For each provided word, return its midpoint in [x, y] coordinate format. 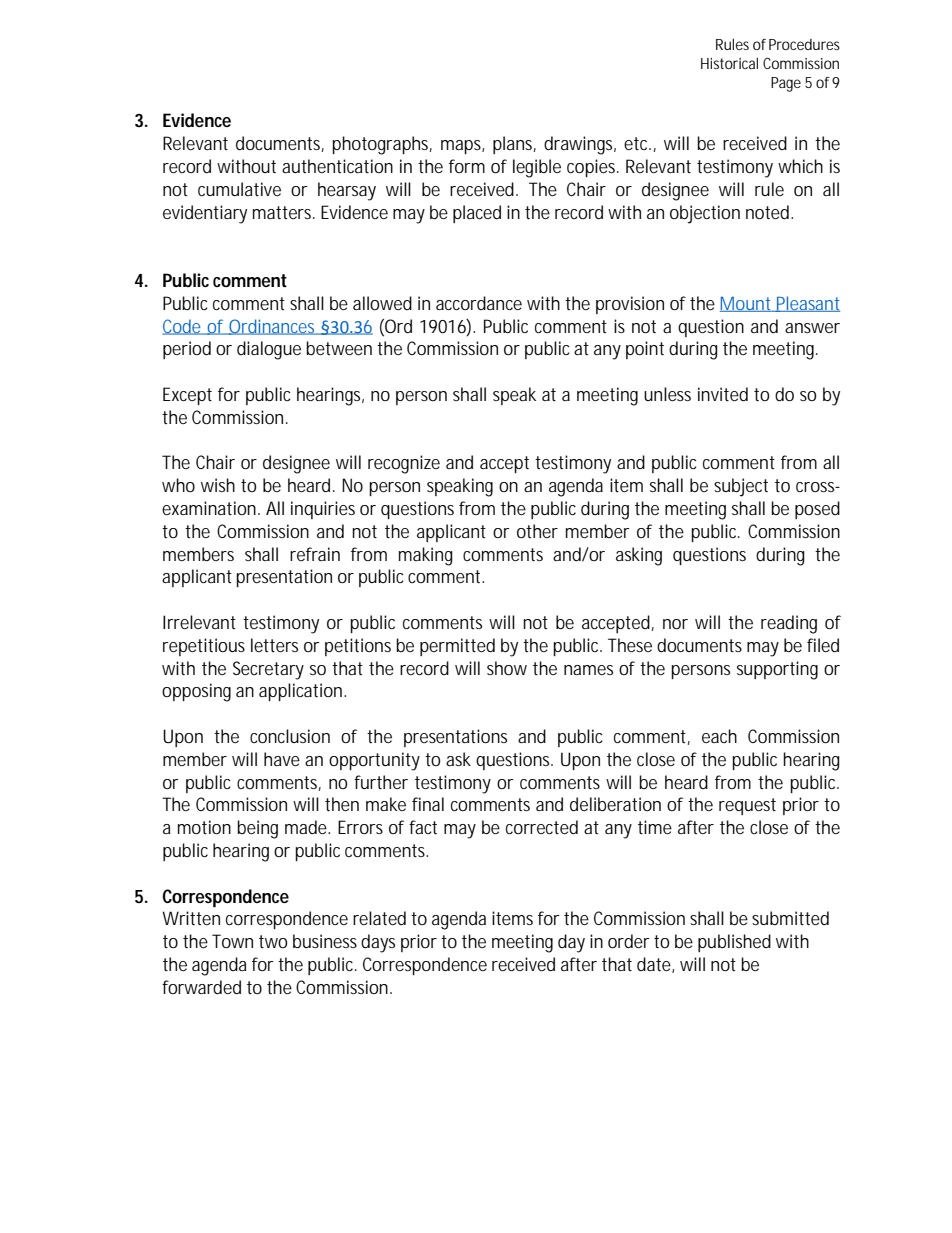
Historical [729, 63]
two [273, 941]
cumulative [239, 189]
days [378, 943]
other [537, 531]
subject [741, 487]
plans [514, 145]
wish [218, 485]
